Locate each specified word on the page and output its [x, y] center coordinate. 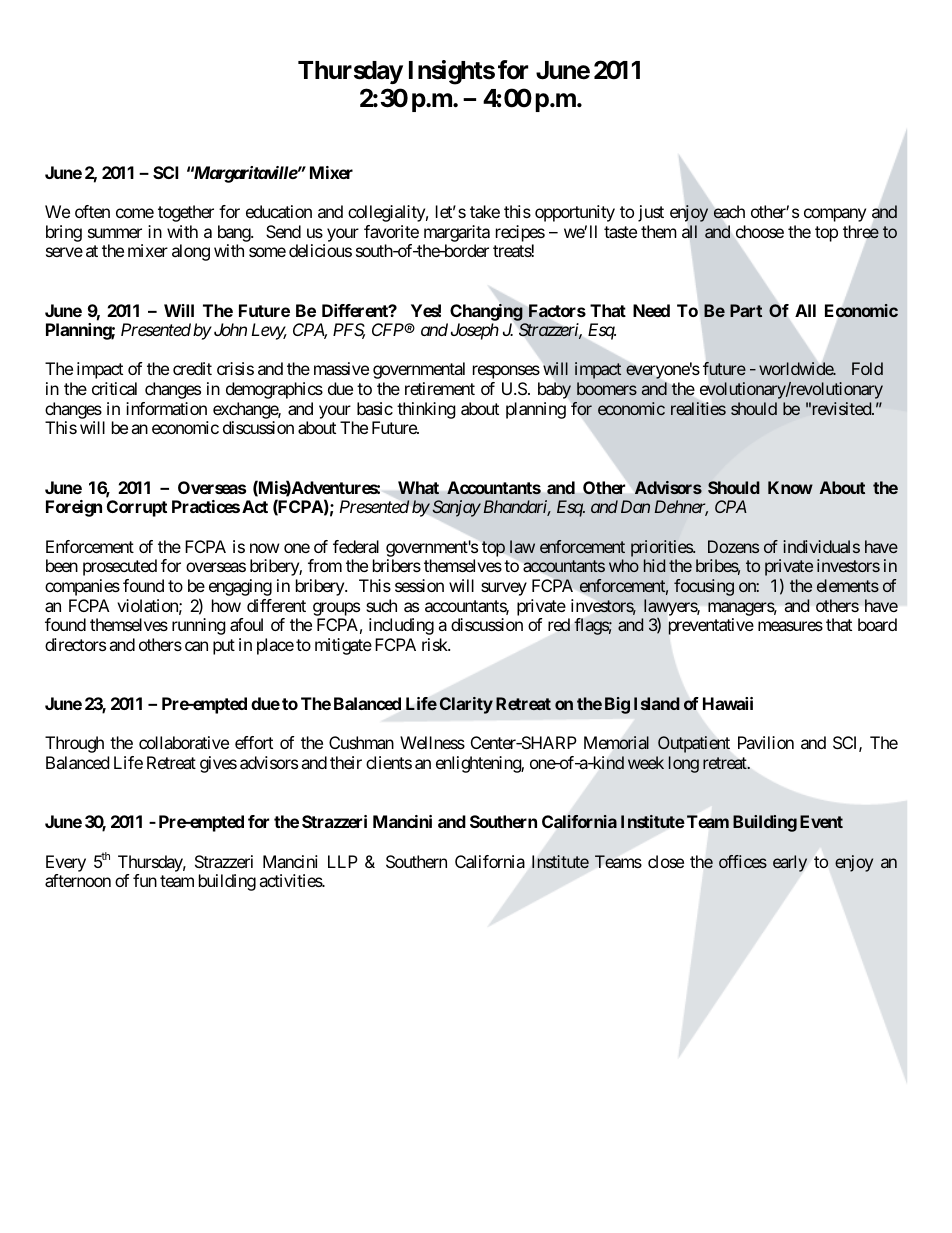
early [790, 863]
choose [760, 231]
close [666, 861]
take [485, 211]
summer [115, 233]
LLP [343, 861]
